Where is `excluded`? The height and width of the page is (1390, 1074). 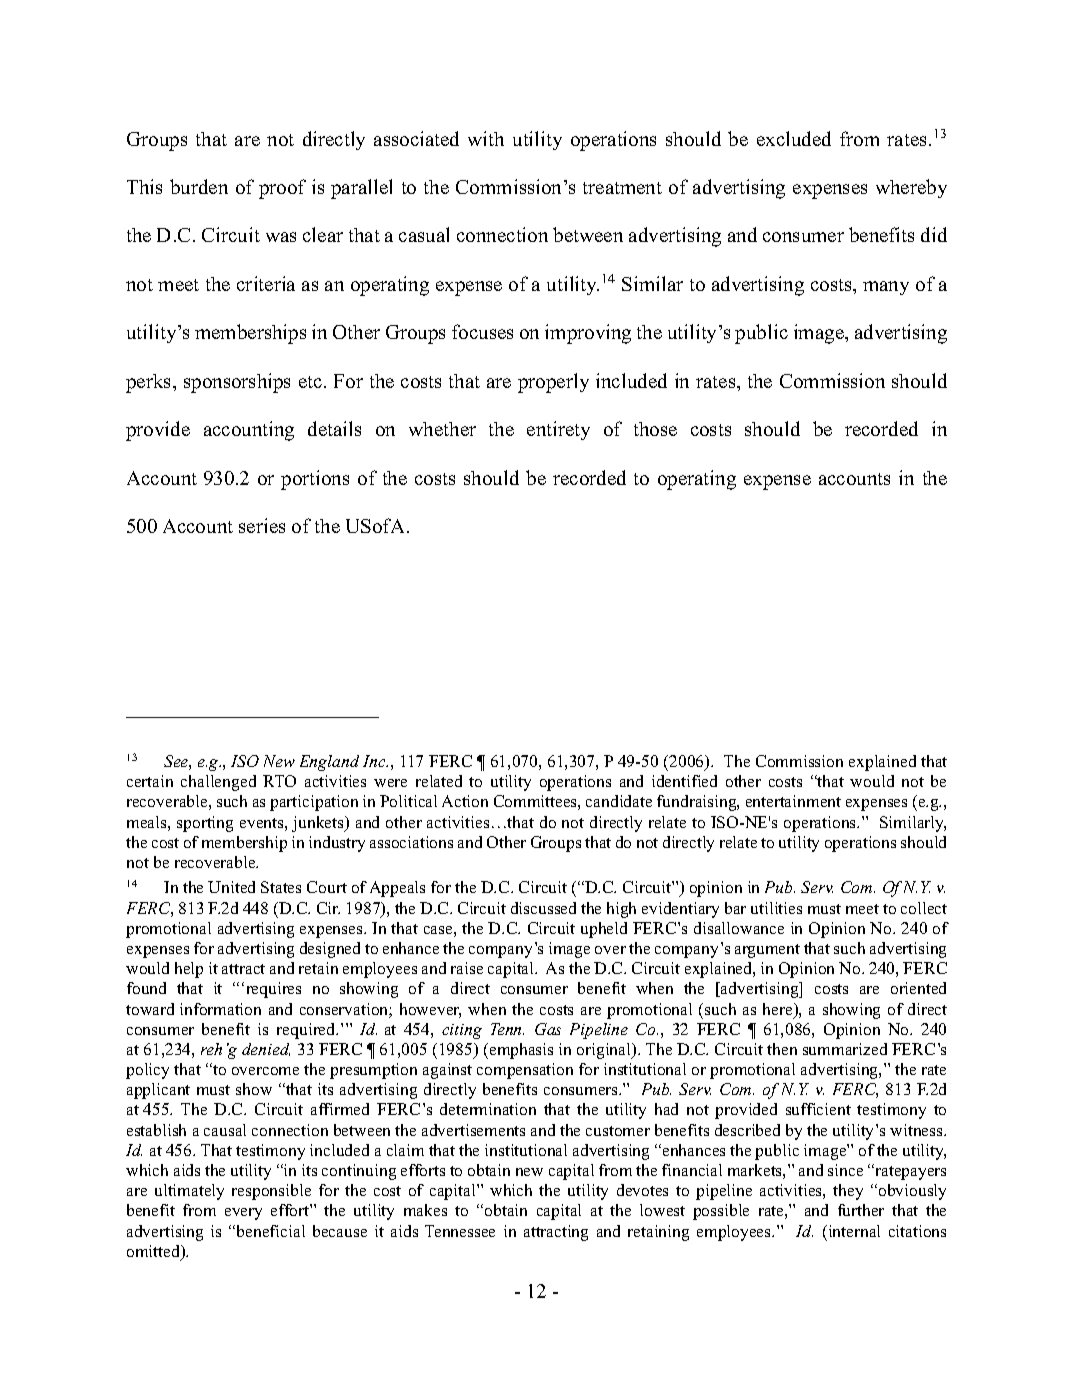 excluded is located at coordinates (794, 138).
